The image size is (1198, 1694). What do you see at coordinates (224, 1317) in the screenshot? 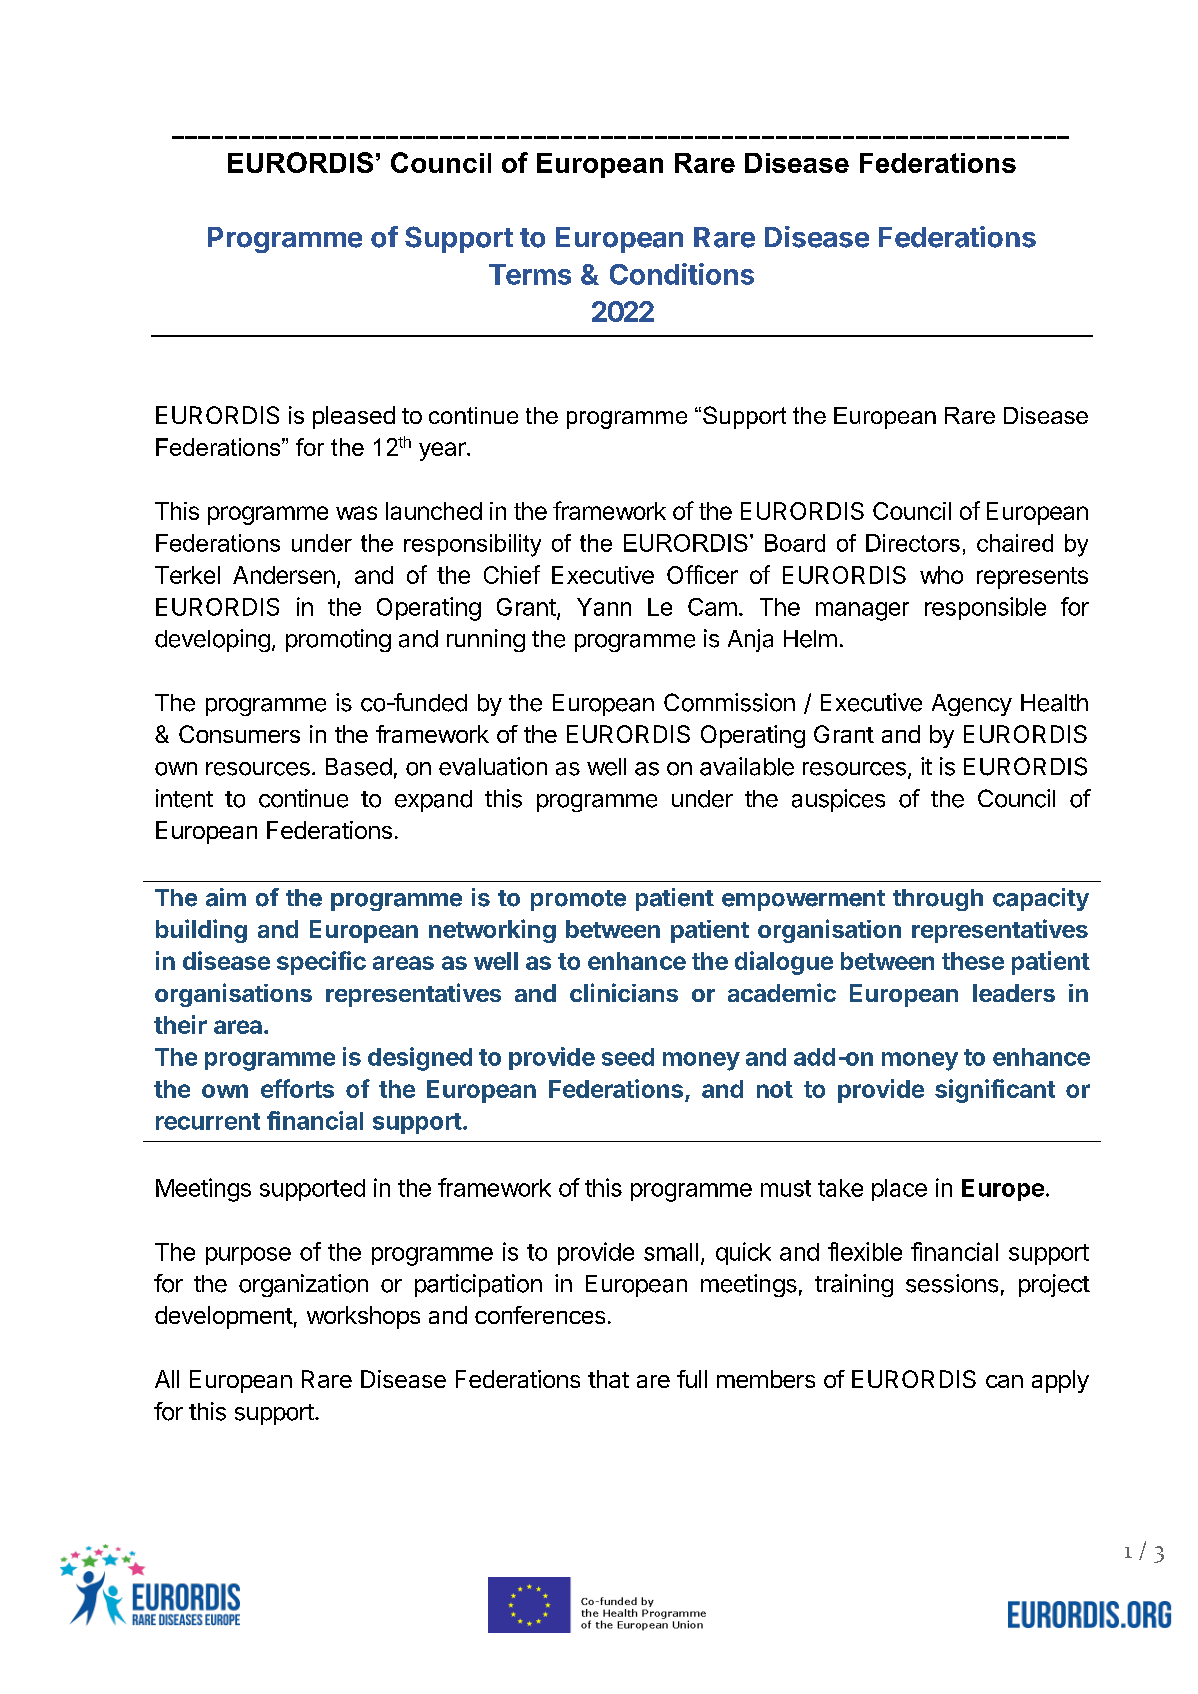
I see `development` at bounding box center [224, 1317].
